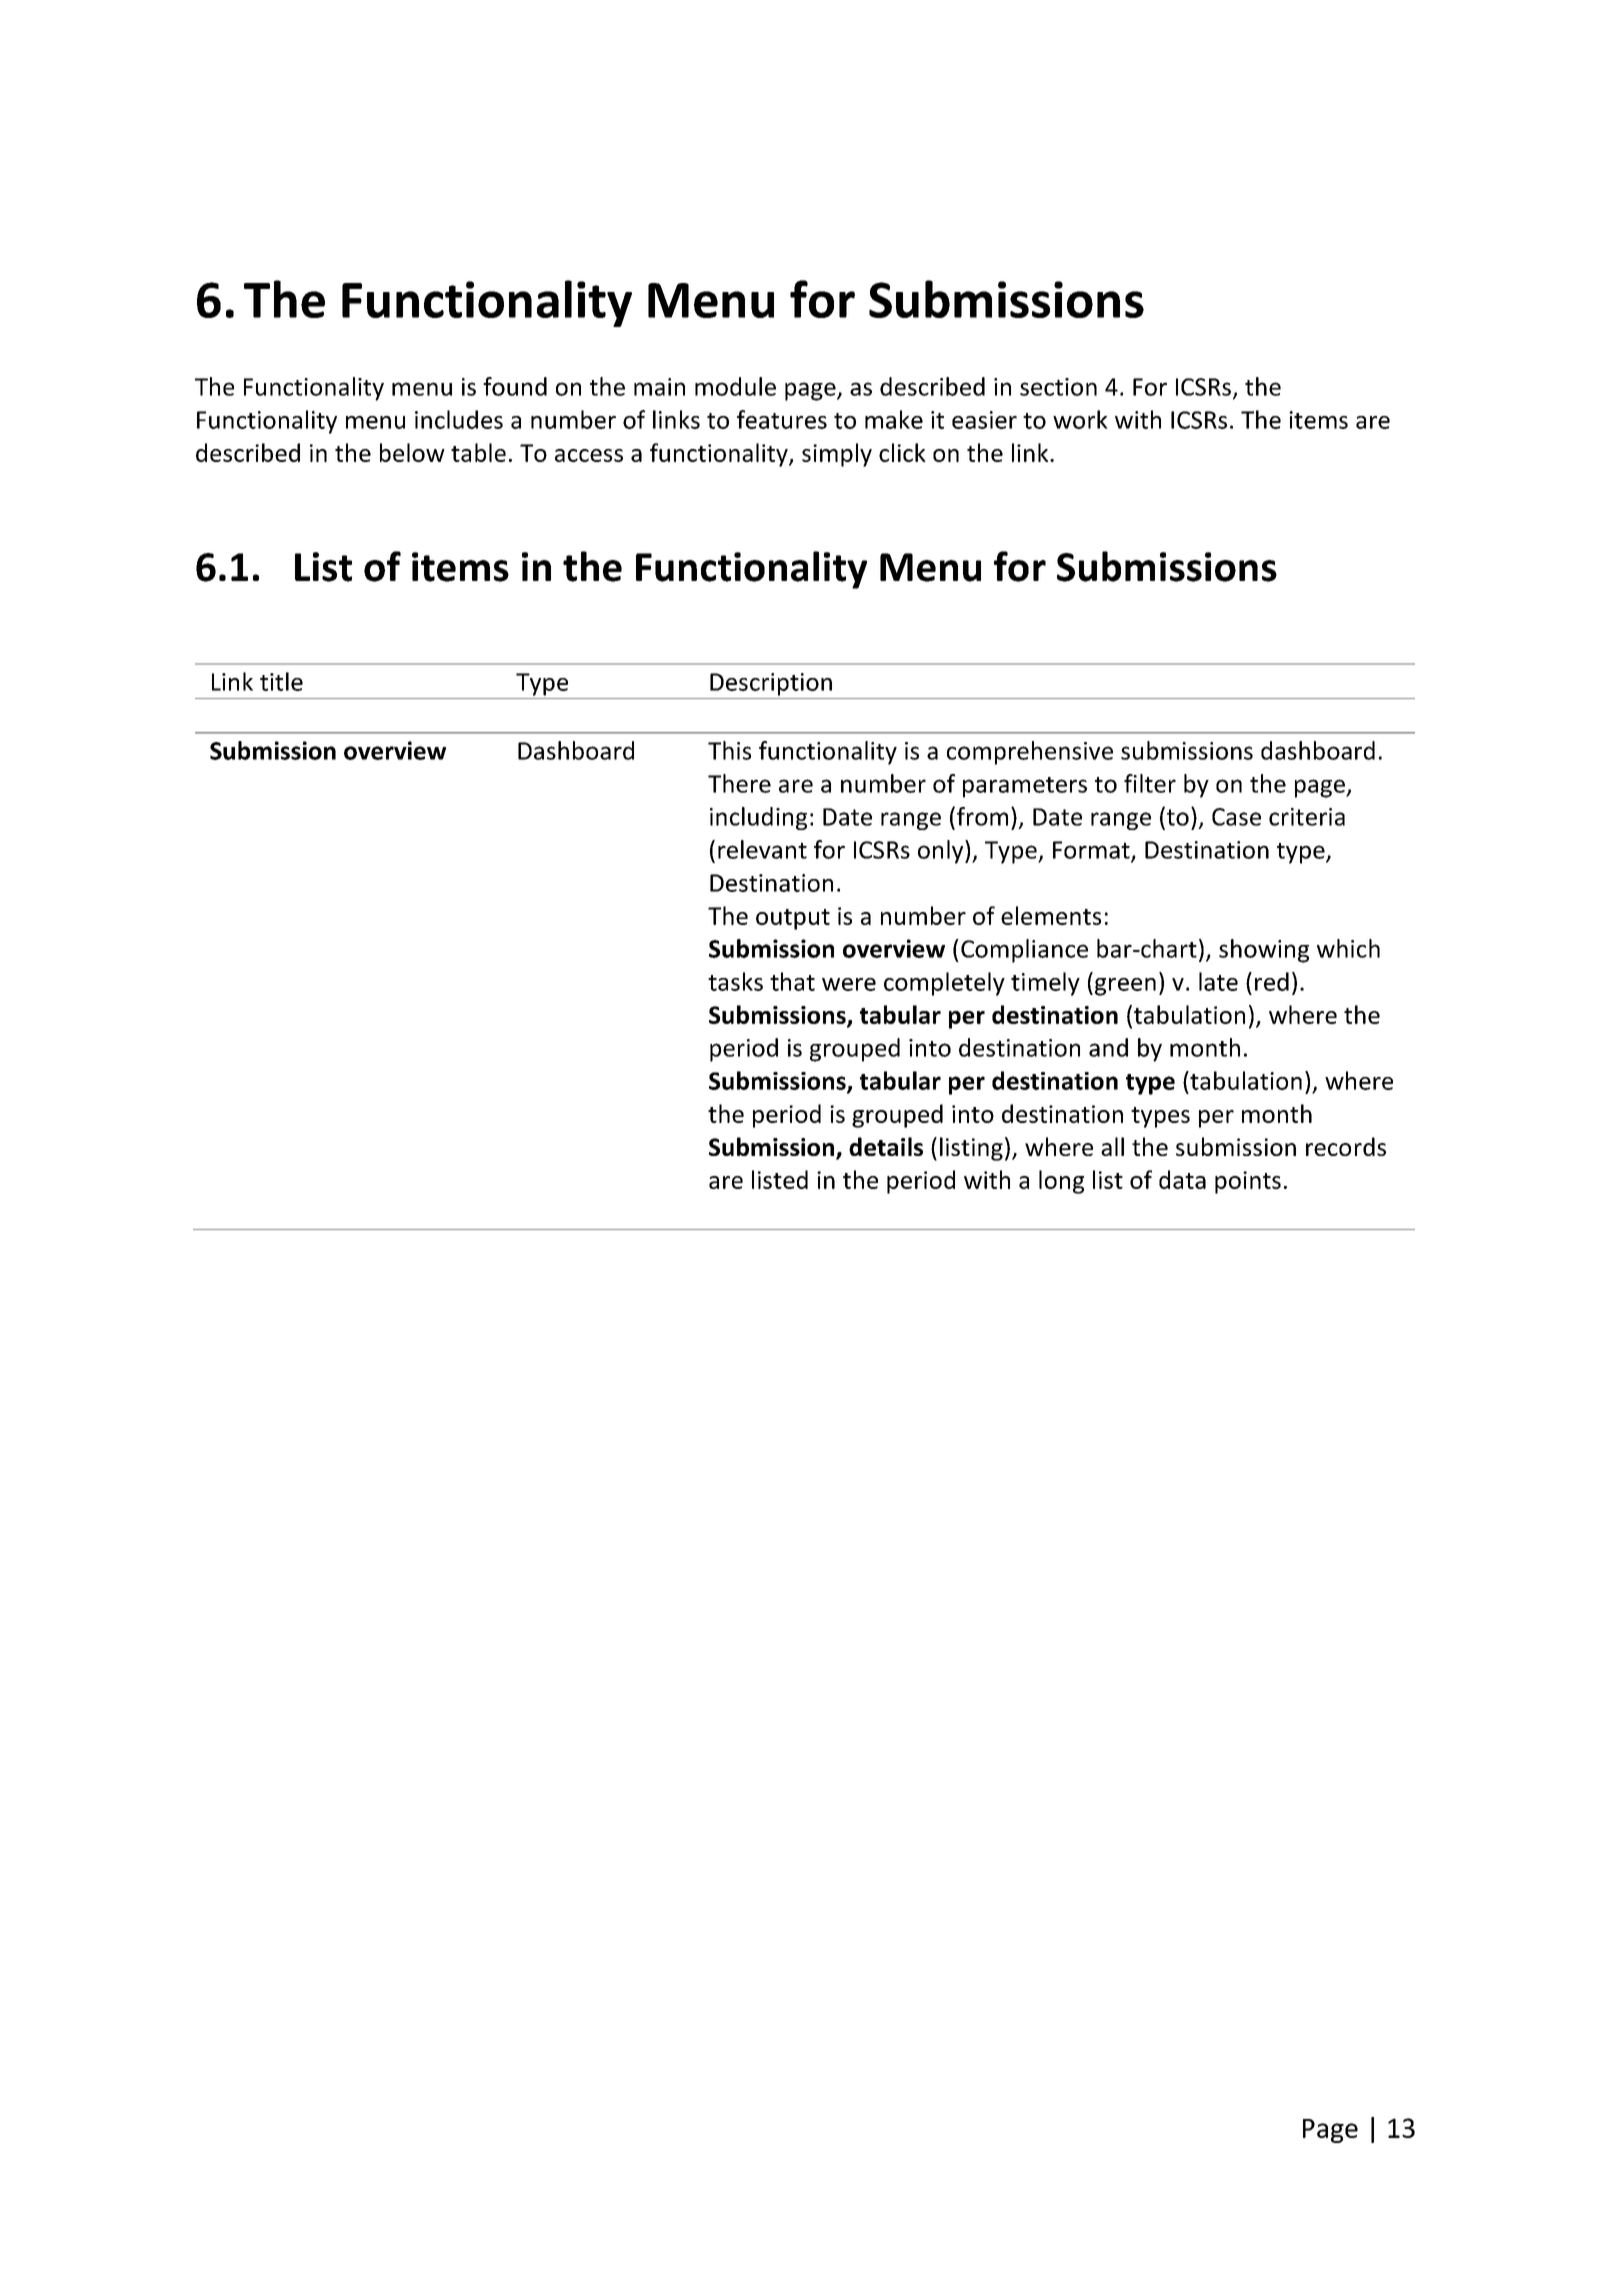  I want to click on includes, so click(459, 419).
